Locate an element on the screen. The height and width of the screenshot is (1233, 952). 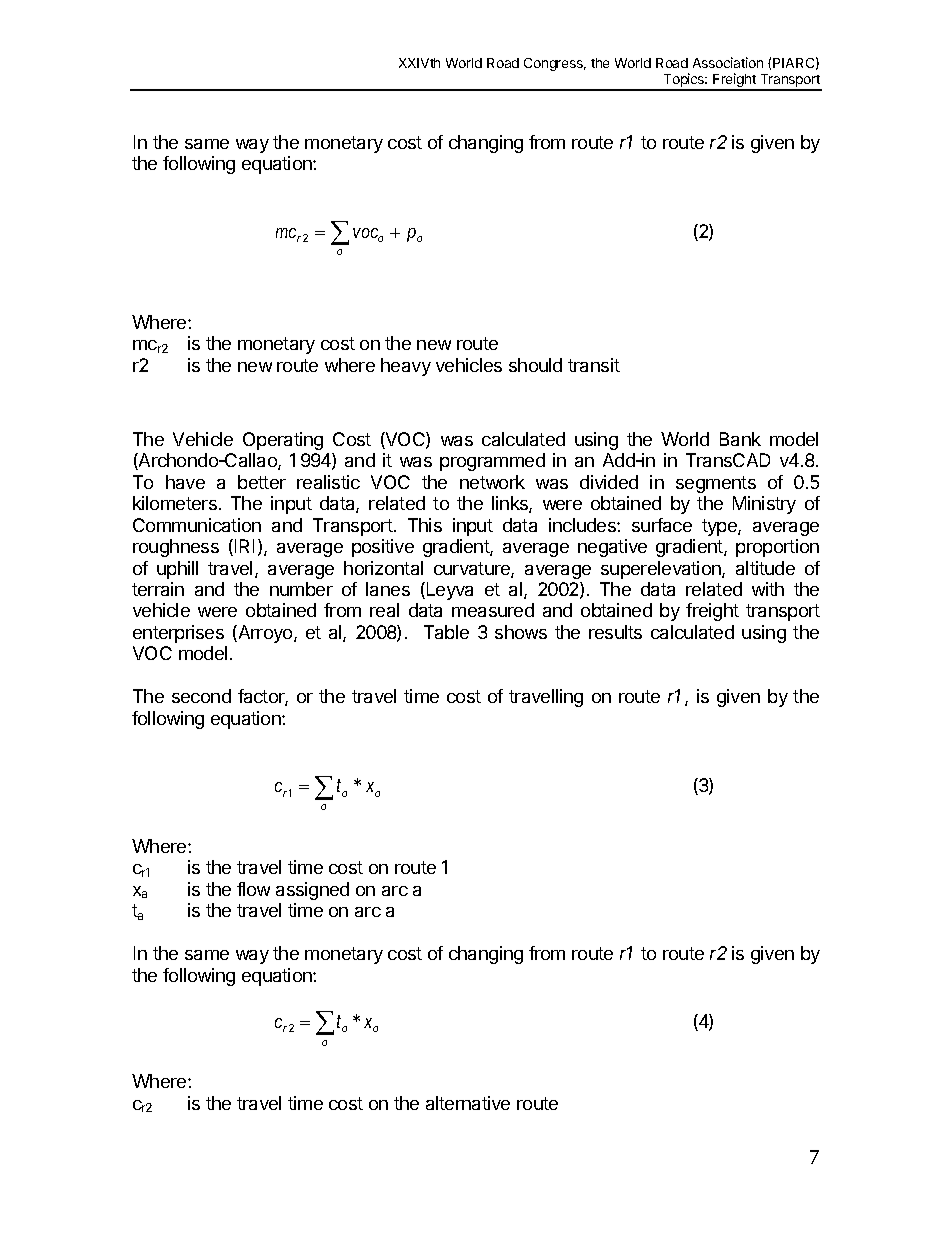
alternative is located at coordinates (468, 1103).
